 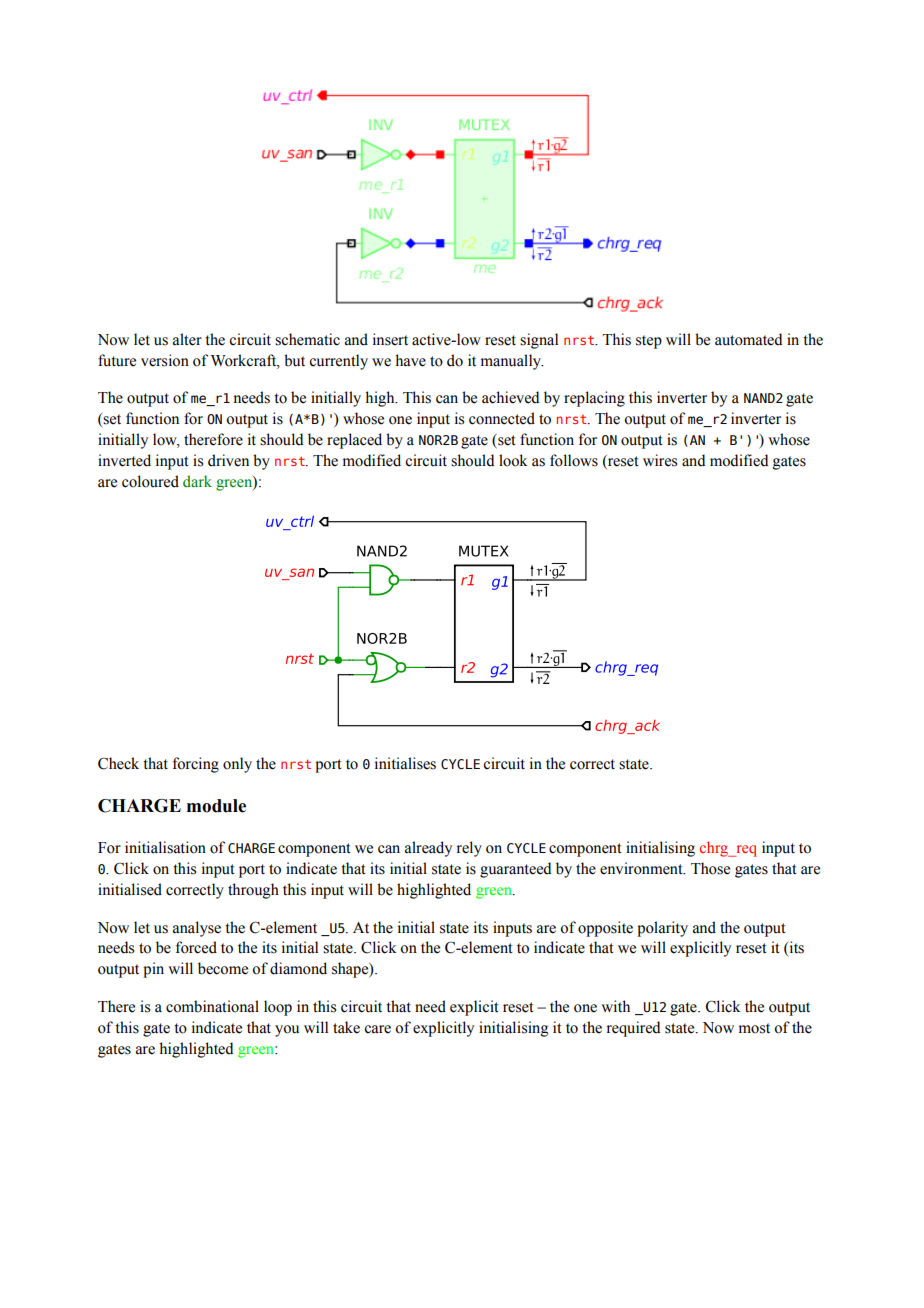 I want to click on step, so click(x=649, y=342).
